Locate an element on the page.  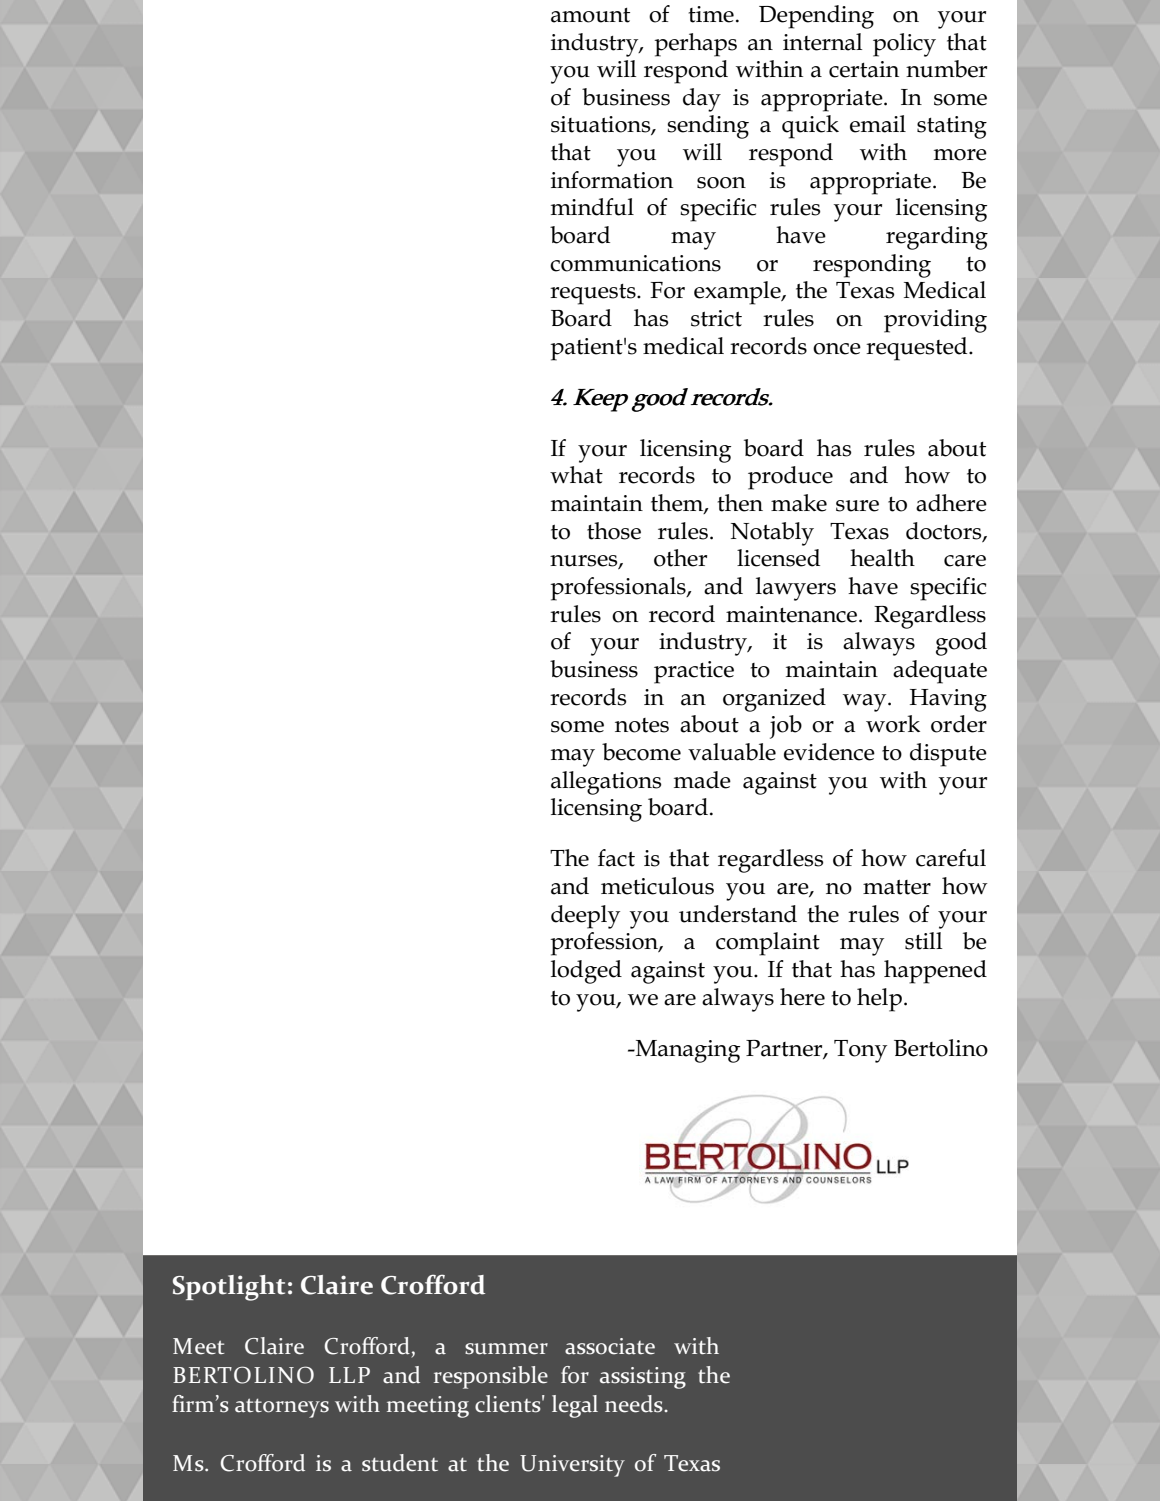
requests is located at coordinates (594, 294).
